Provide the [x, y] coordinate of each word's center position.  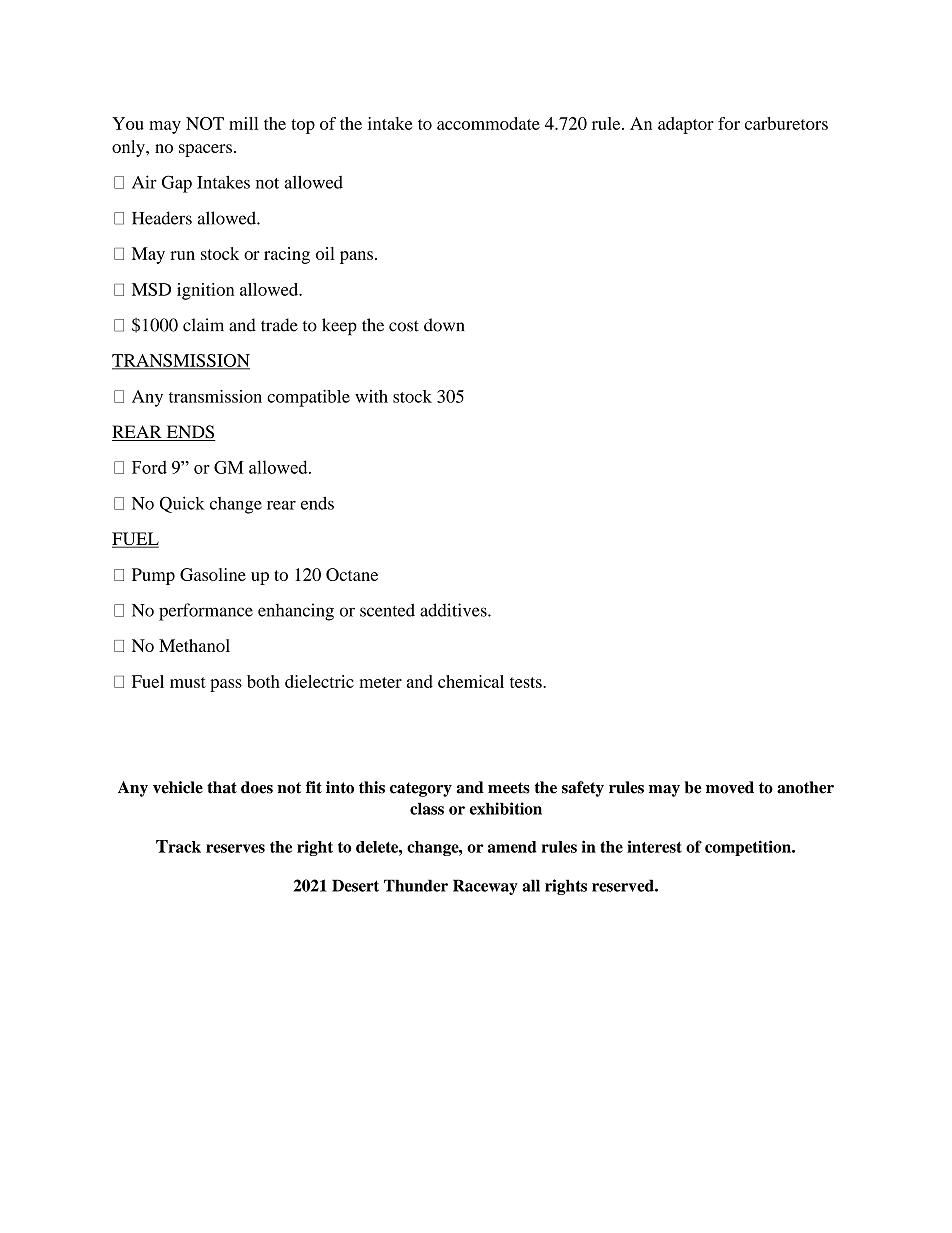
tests [527, 682]
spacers [205, 150]
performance [206, 612]
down [444, 325]
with [371, 396]
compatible [308, 398]
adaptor [686, 125]
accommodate [488, 123]
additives [454, 610]
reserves [235, 848]
